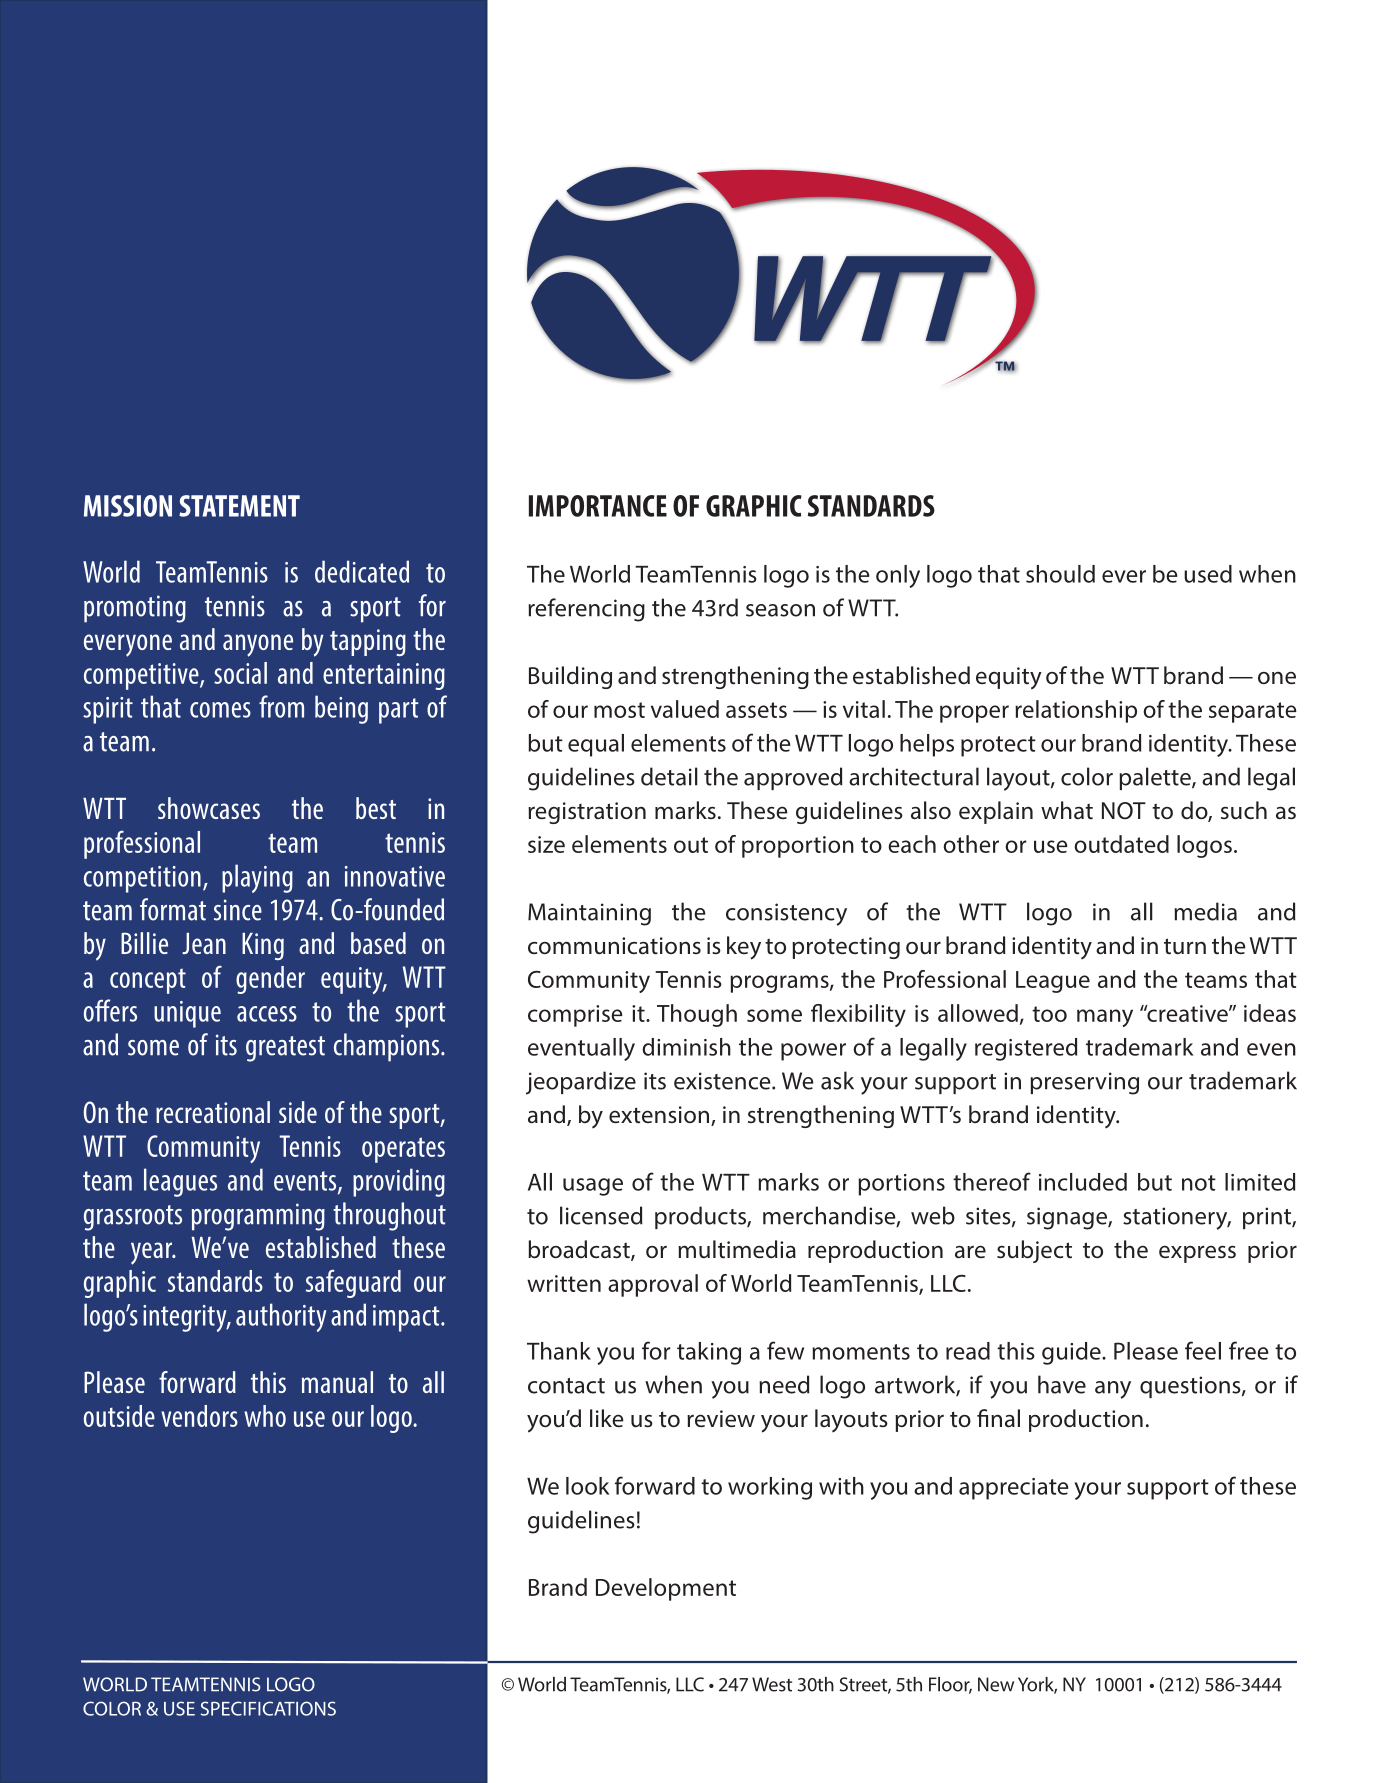 Image resolution: width=1378 pixels, height=1783 pixels. Describe the element at coordinates (268, 1708) in the screenshot. I see `SPECIFICATIONS` at that location.
